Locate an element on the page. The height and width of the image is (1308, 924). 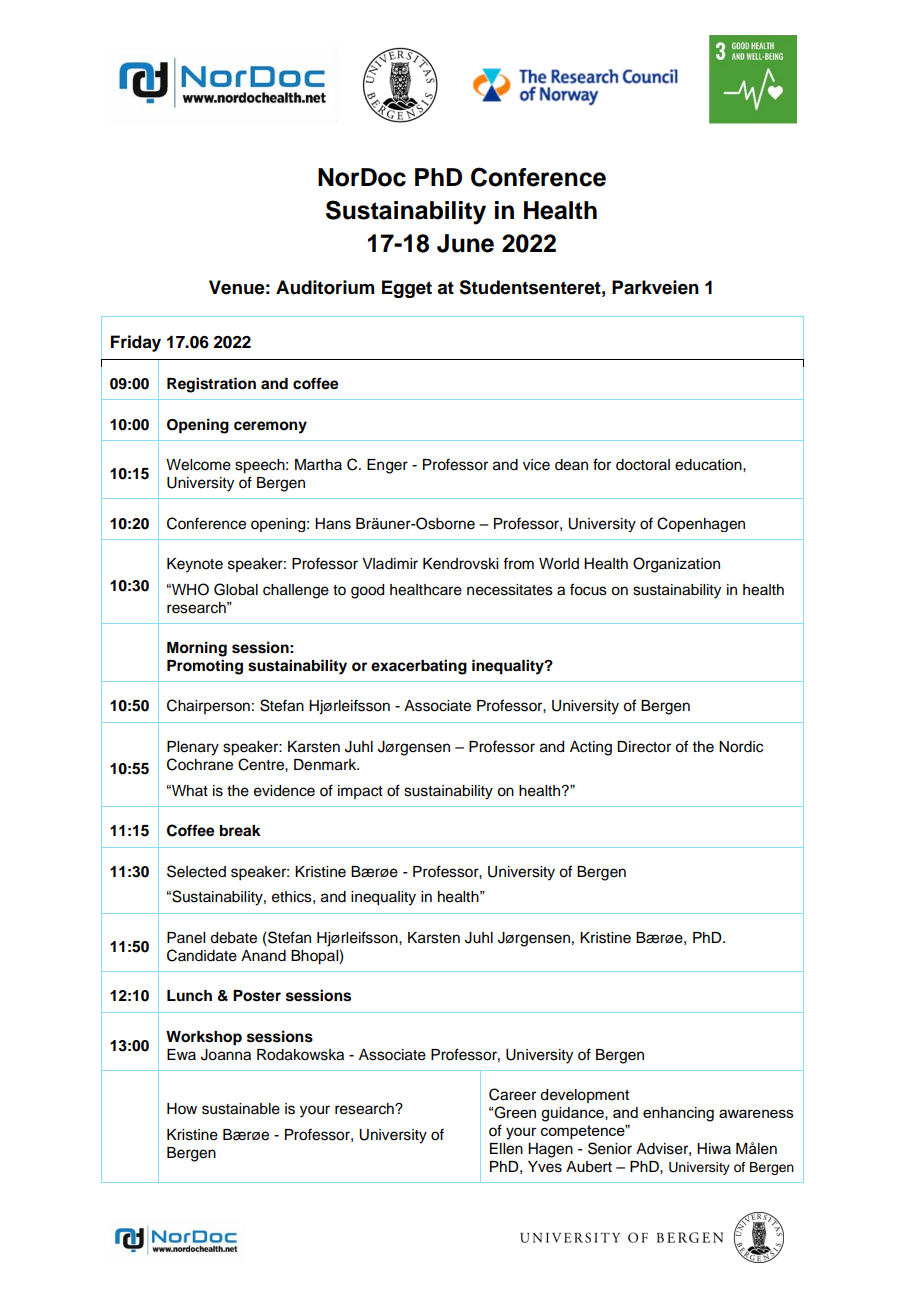
education is located at coordinates (709, 465).
